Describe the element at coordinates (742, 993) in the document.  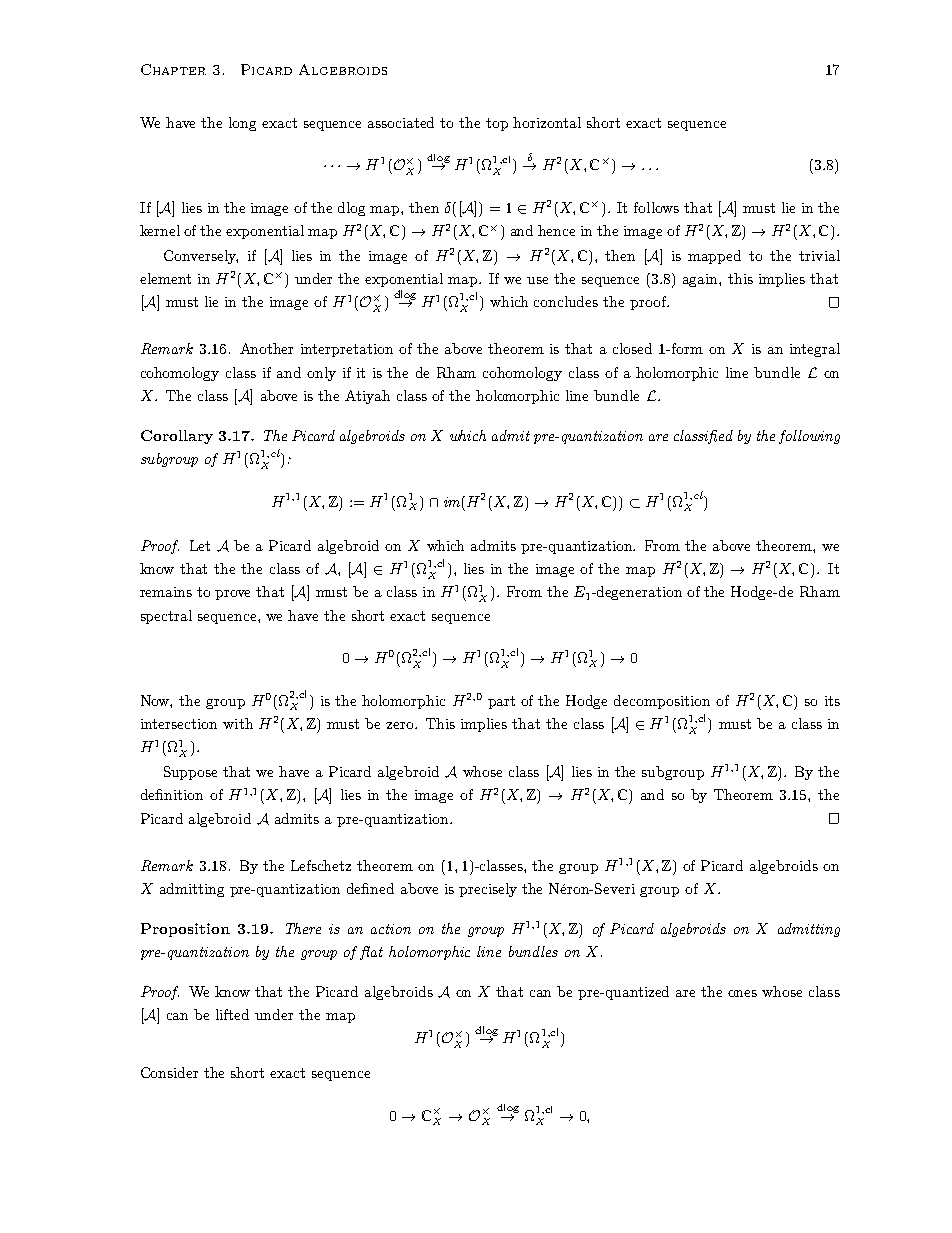
I see `ones` at that location.
